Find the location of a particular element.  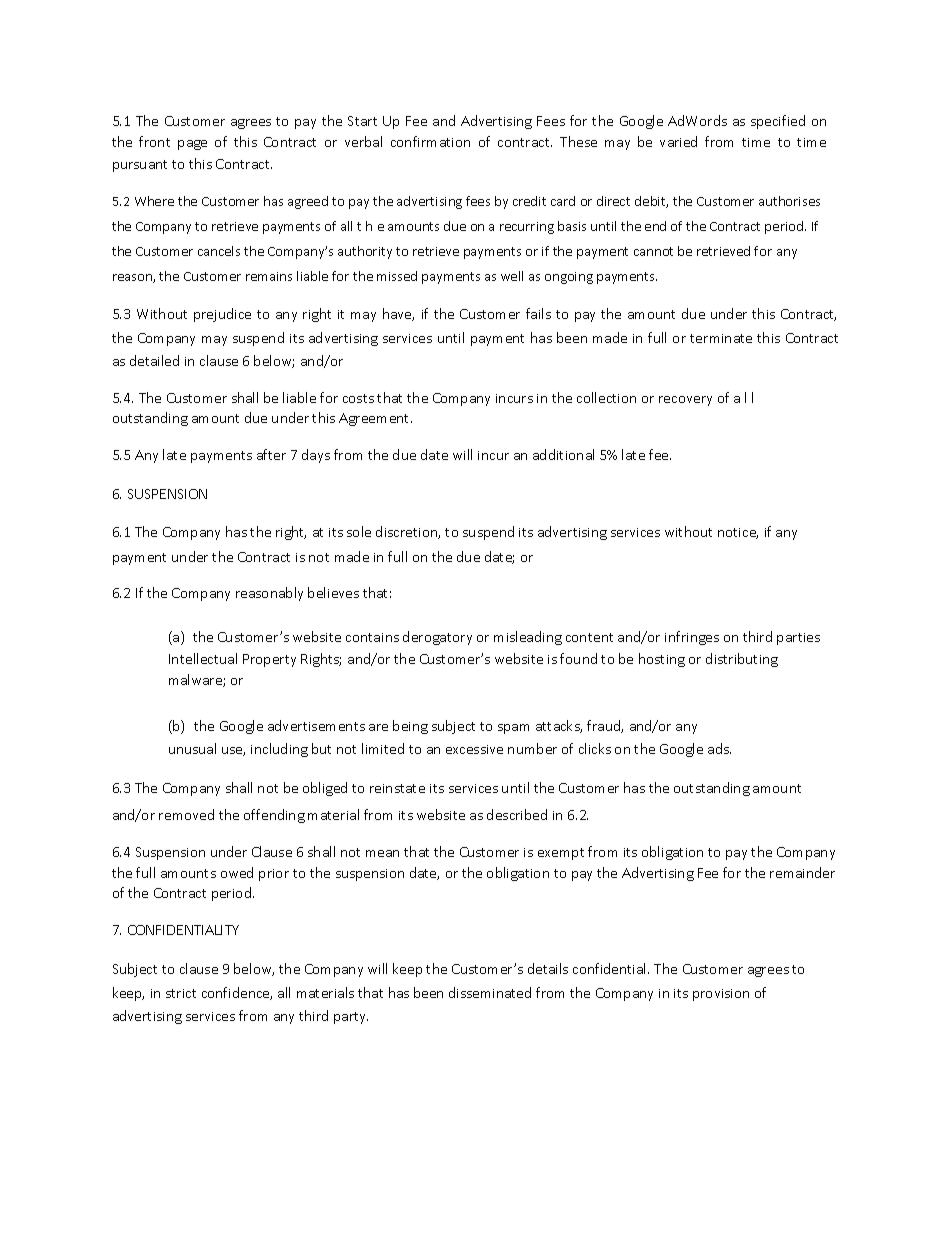

ads is located at coordinates (719, 748).
